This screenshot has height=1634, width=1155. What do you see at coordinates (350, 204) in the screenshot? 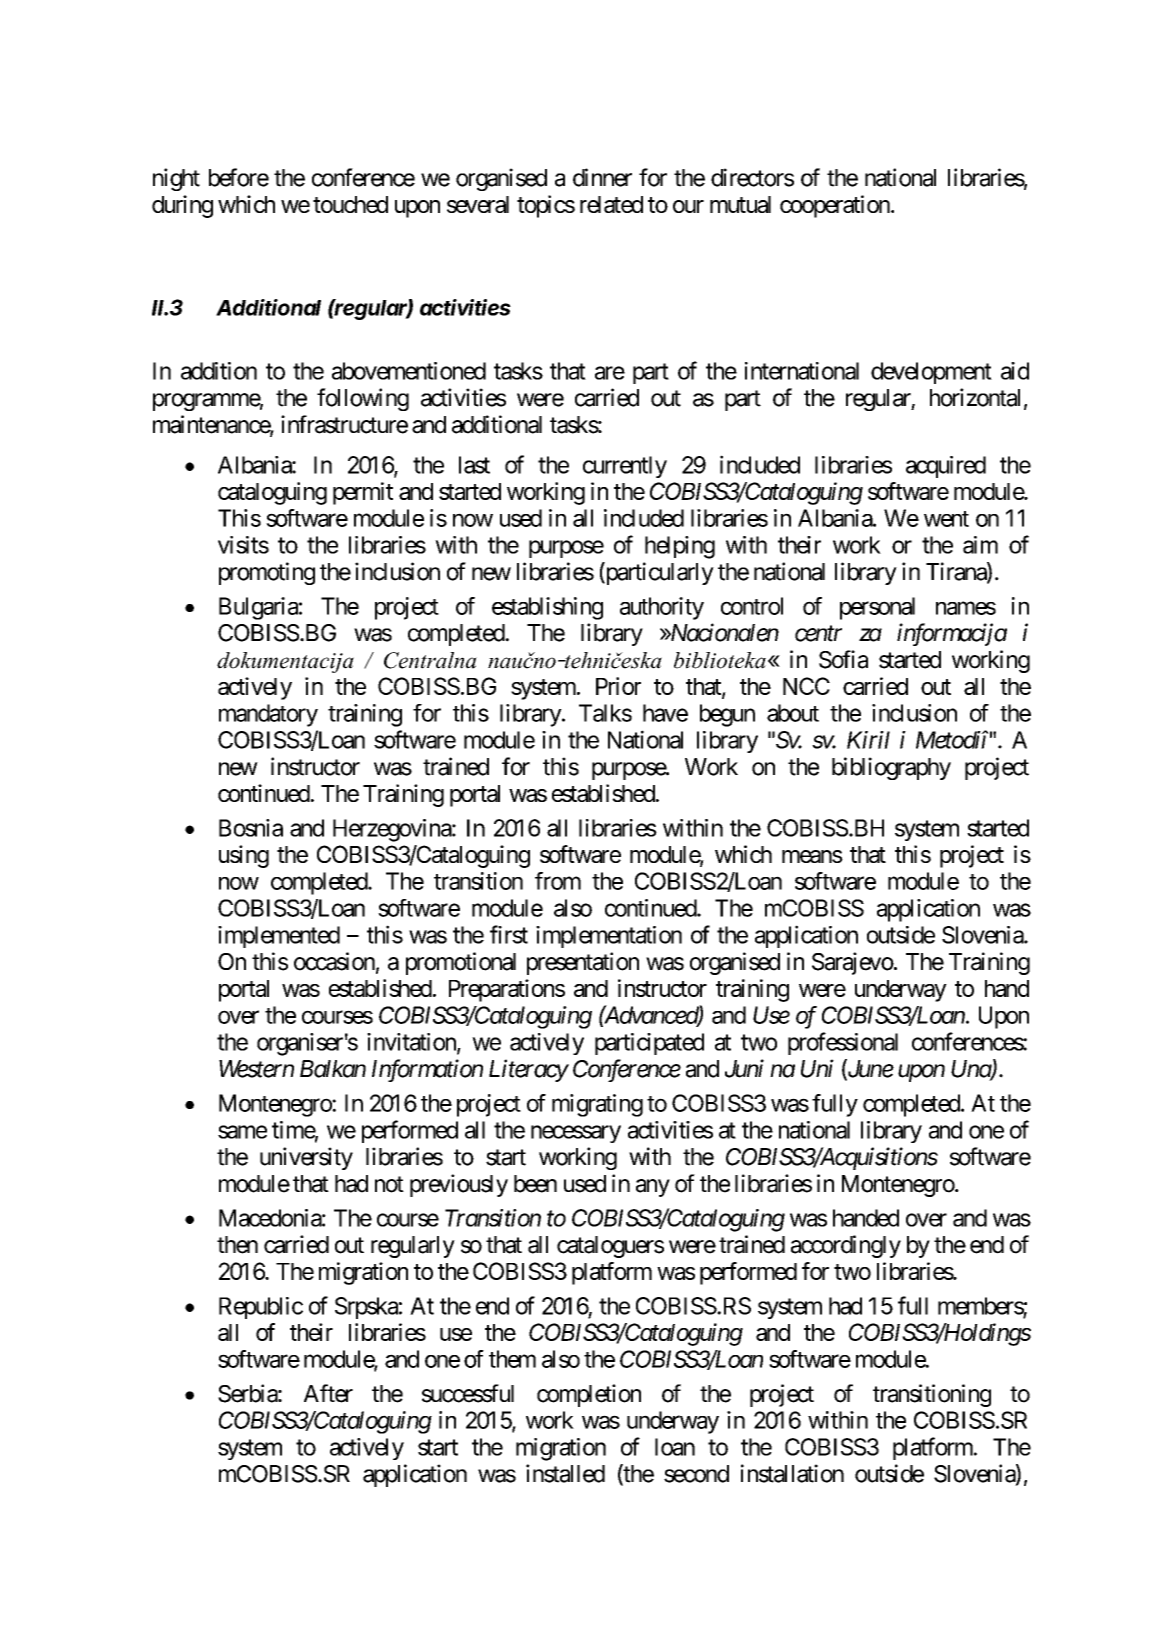
I see `touched` at bounding box center [350, 204].
